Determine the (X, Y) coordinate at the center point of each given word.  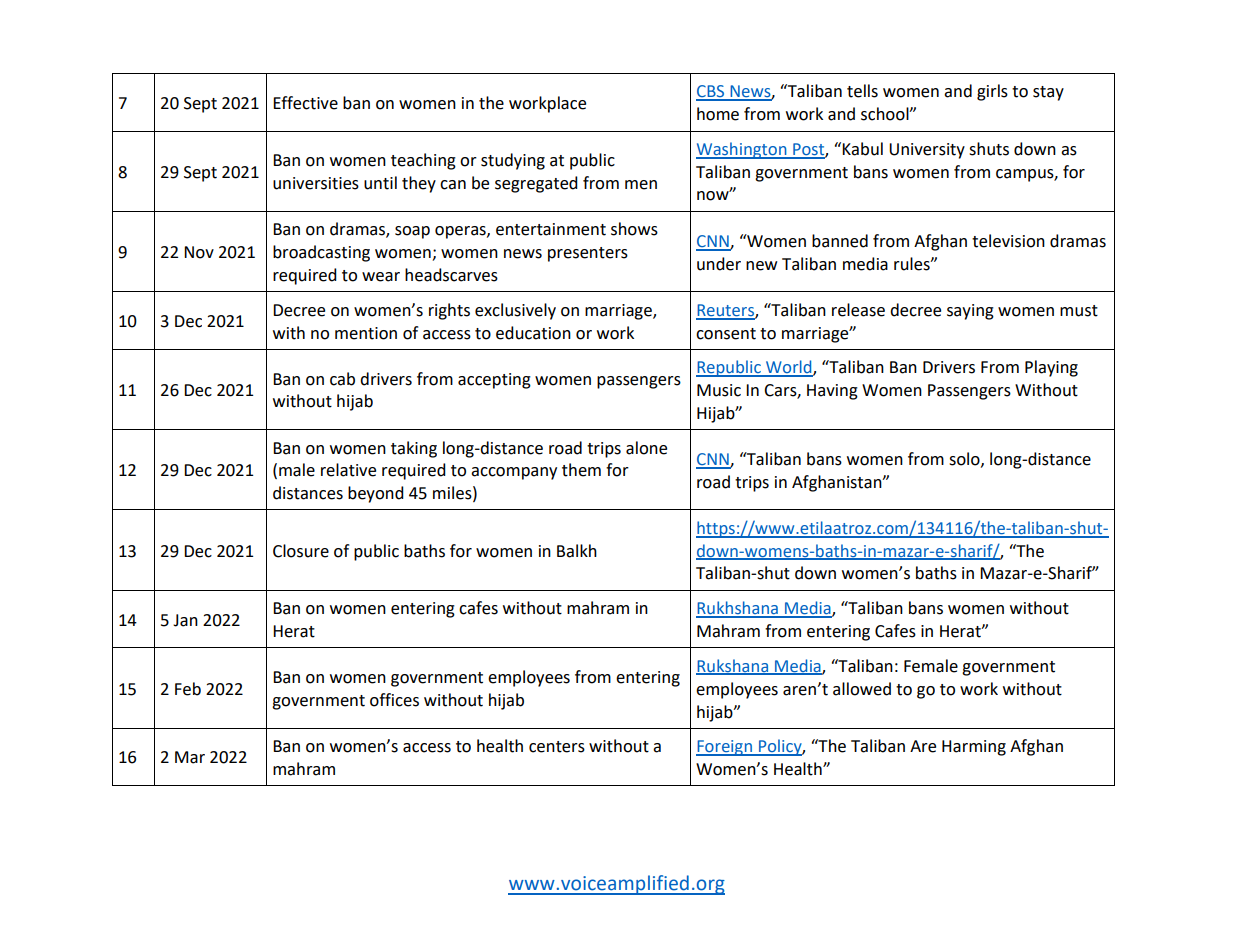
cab (342, 379)
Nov (199, 252)
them (581, 470)
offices (394, 700)
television (1008, 241)
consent (726, 334)
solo (965, 459)
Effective (305, 103)
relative (348, 470)
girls (992, 92)
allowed (862, 689)
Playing (1051, 368)
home (718, 114)
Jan (185, 620)
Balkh (577, 551)
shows (634, 229)
